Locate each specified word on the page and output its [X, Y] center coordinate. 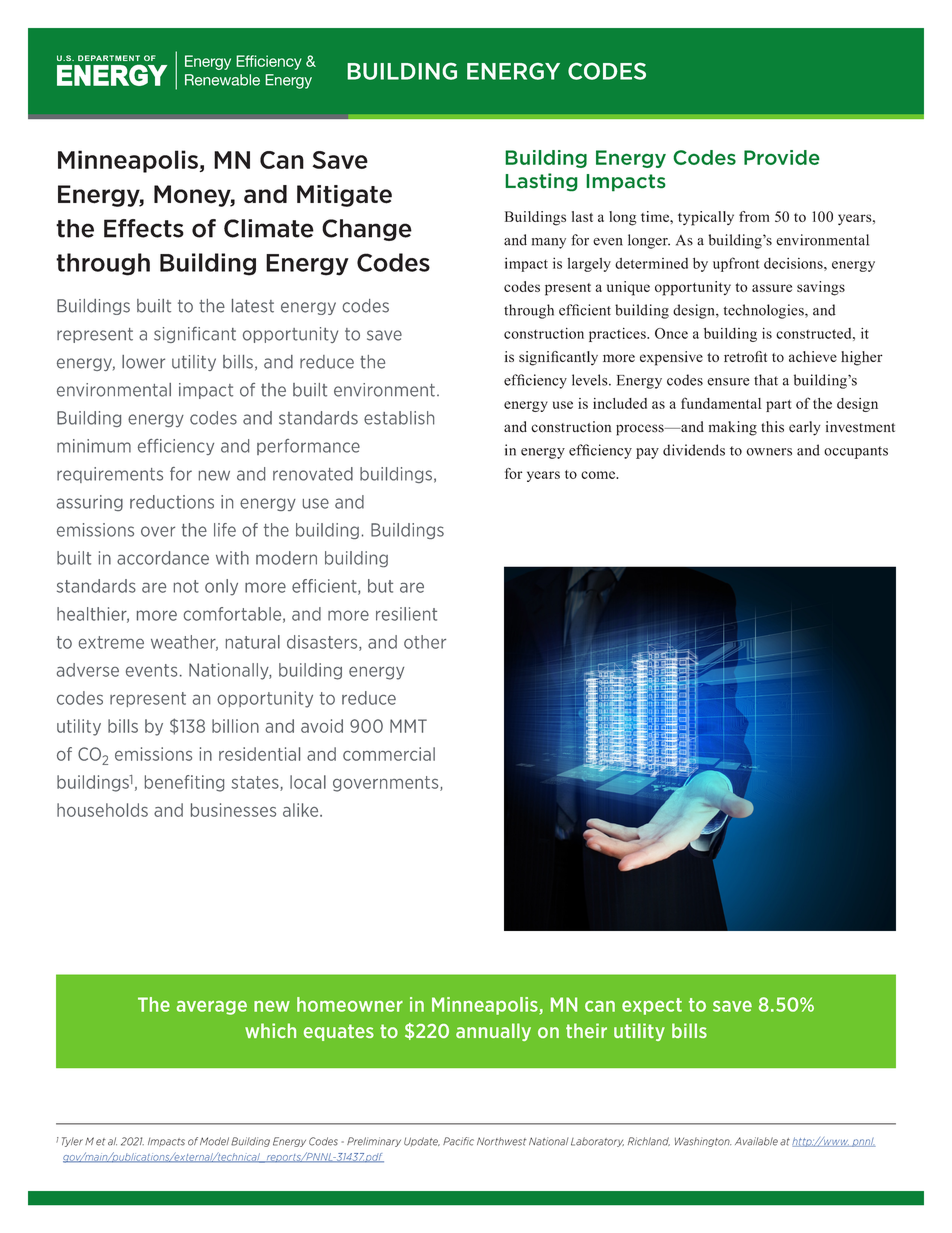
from [754, 216]
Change [367, 230]
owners [769, 452]
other [425, 642]
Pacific [458, 1141]
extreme [111, 642]
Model [214, 1141]
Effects [144, 228]
